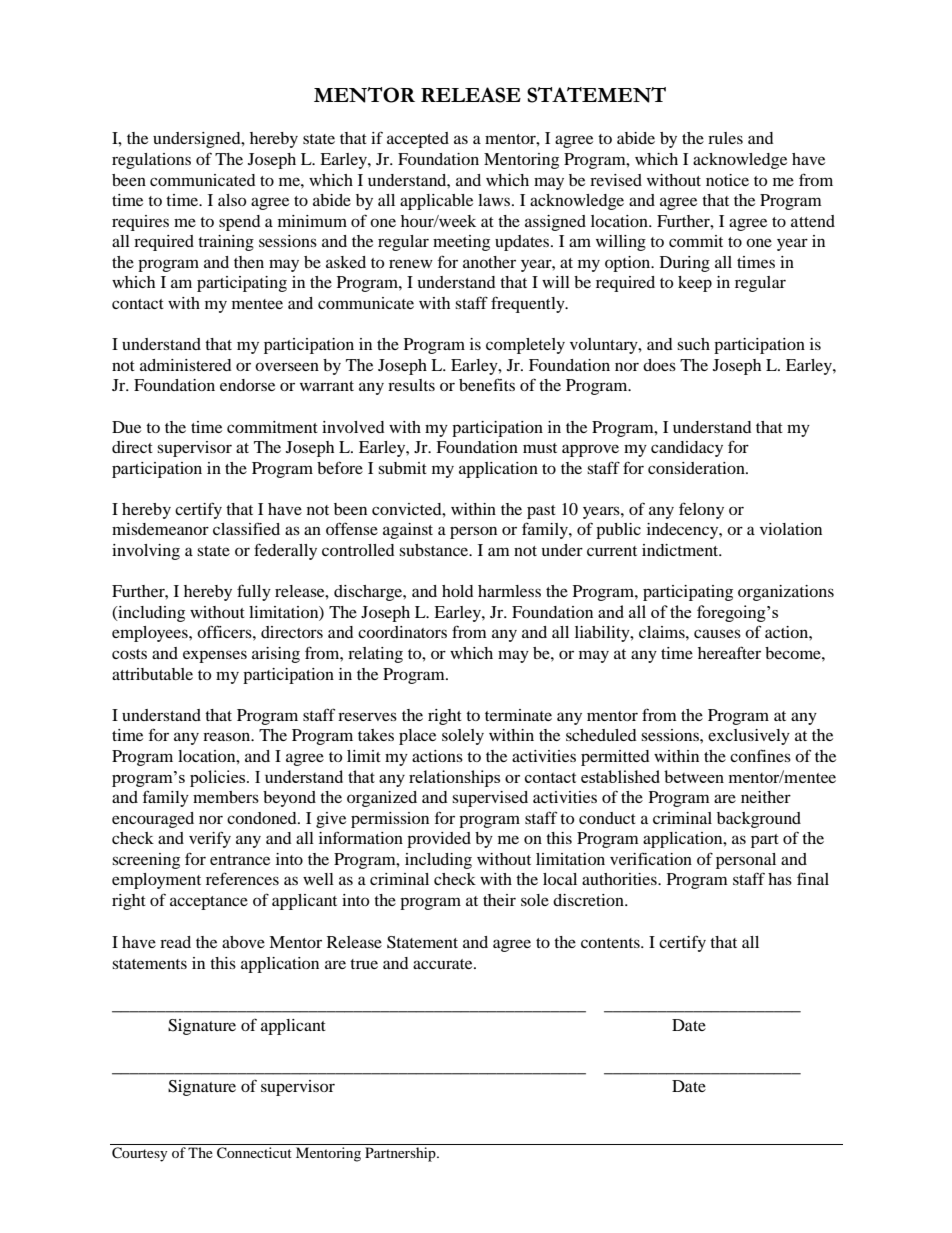  I want to click on contents, so click(611, 943).
